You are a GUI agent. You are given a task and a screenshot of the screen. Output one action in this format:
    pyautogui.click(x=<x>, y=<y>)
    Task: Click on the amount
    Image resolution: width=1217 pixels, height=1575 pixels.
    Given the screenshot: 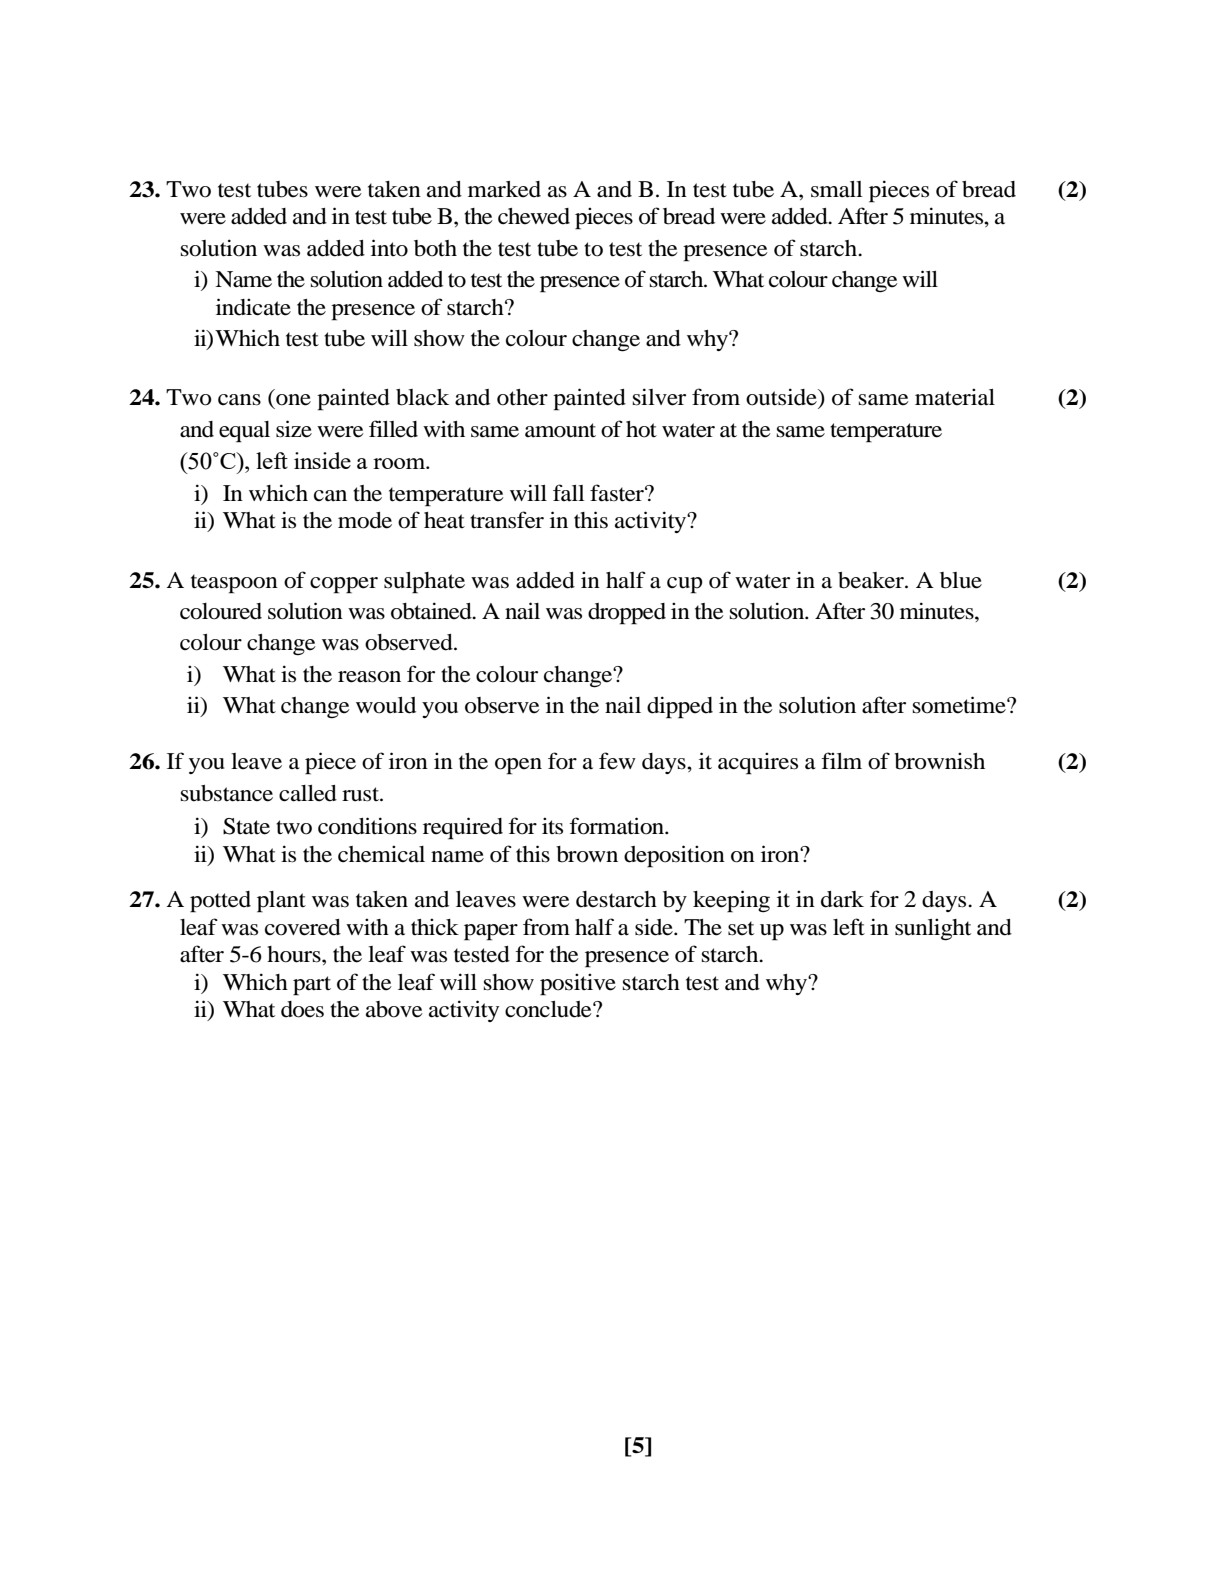 What is the action you would take?
    pyautogui.click(x=560, y=430)
